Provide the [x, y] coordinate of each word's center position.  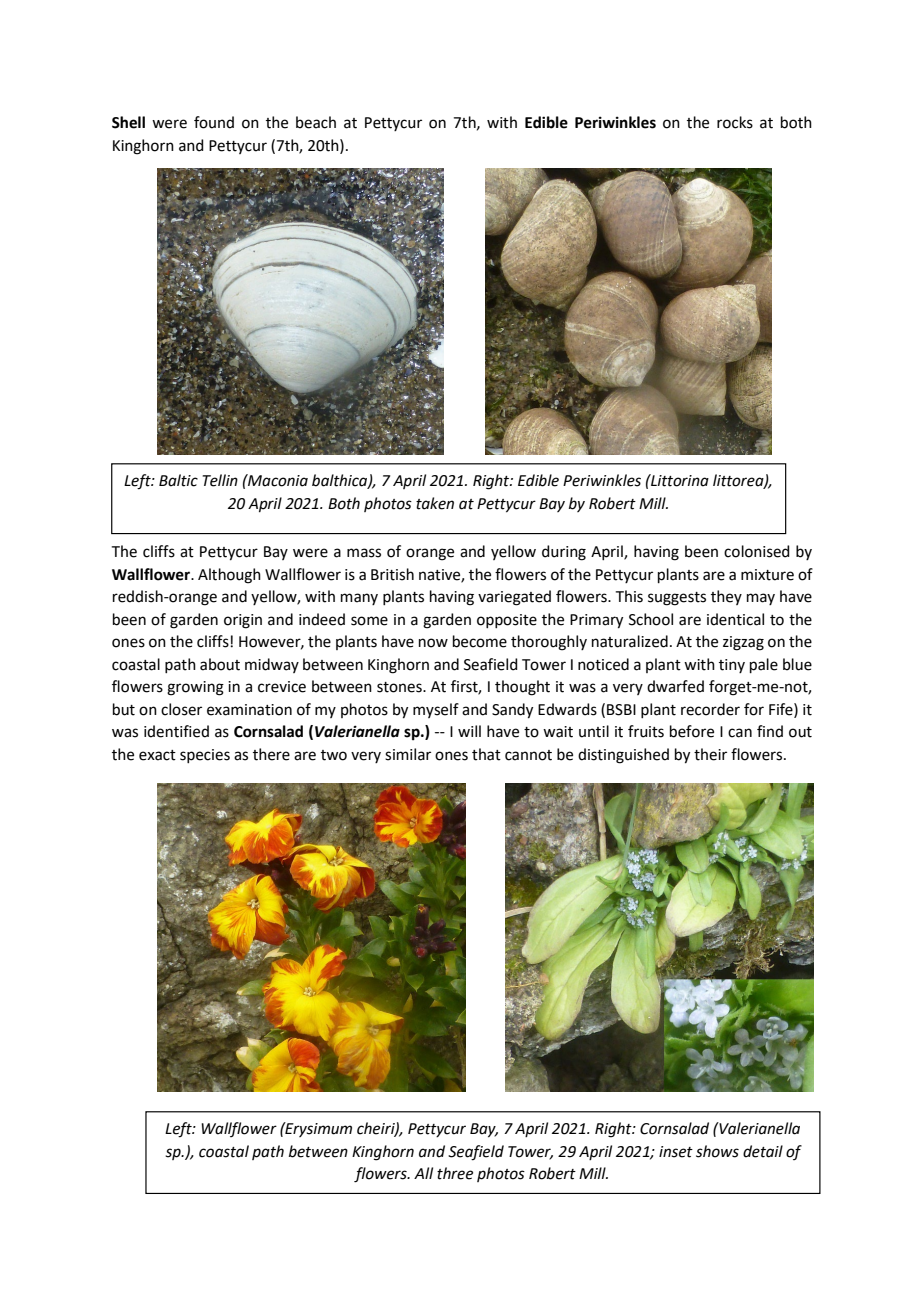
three [455, 1173]
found [214, 122]
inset [676, 1152]
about [220, 664]
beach [316, 122]
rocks [735, 122]
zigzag [743, 643]
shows [717, 1151]
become [480, 641]
